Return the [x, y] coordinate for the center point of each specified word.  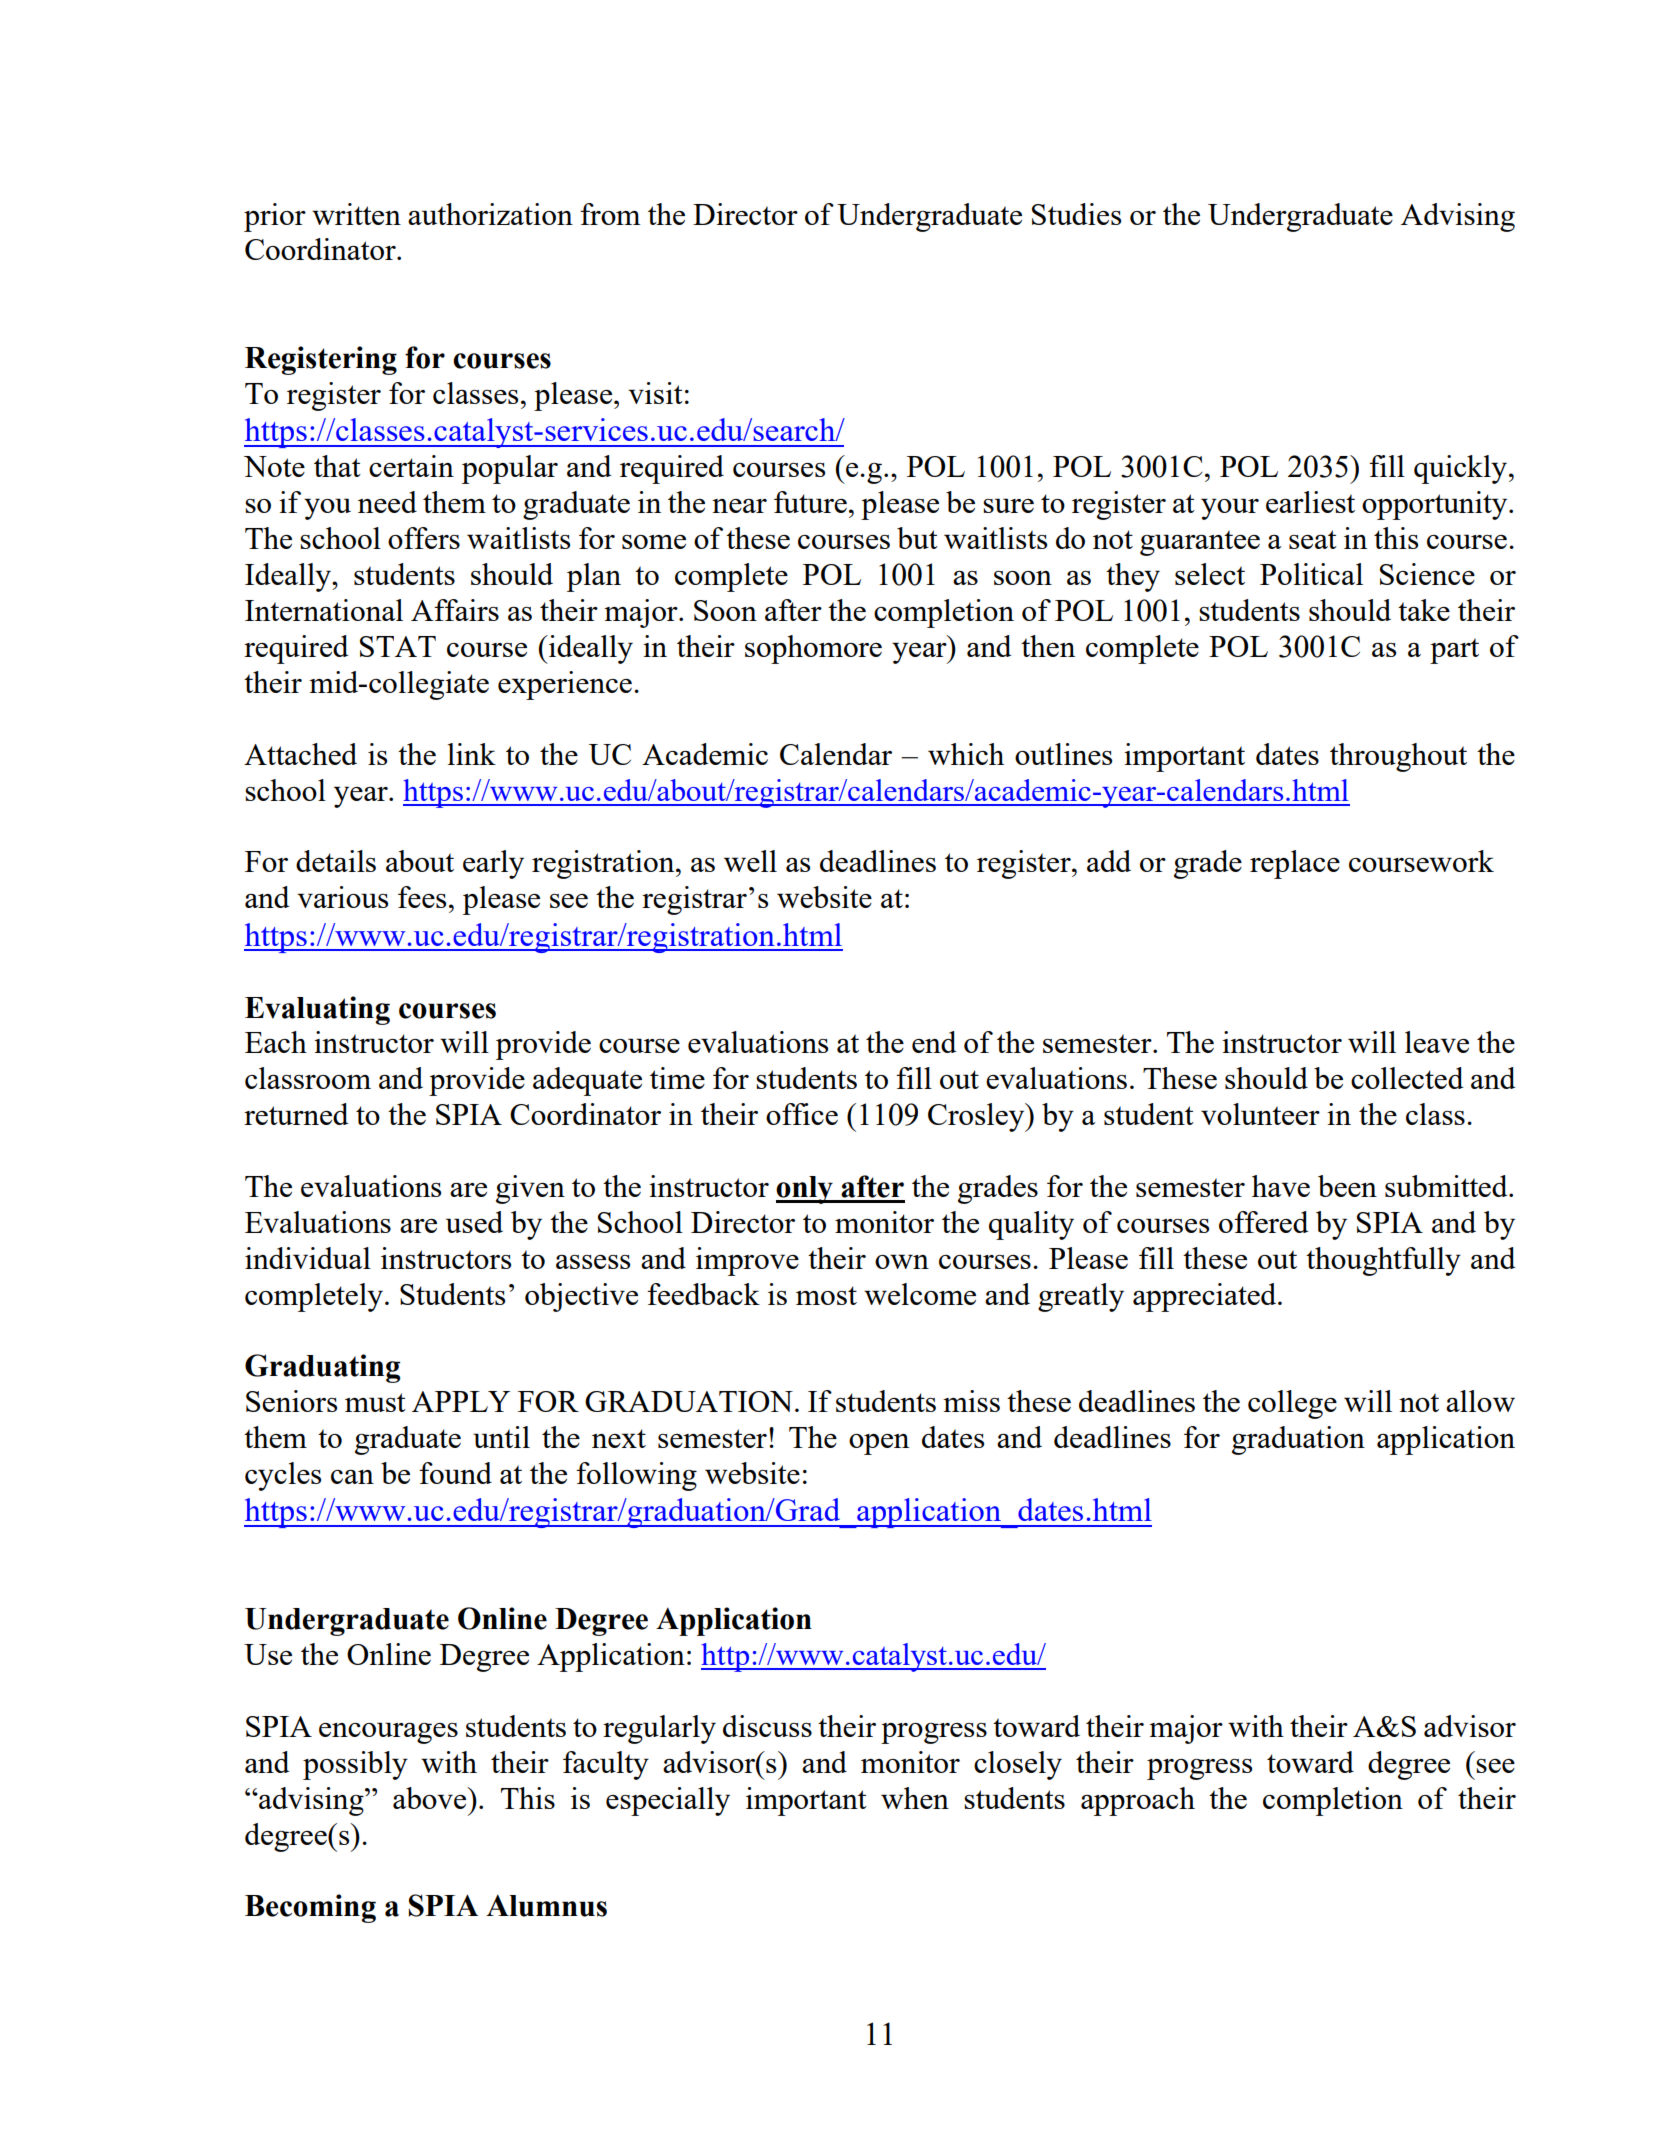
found [455, 1473]
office [802, 1114]
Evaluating [317, 1010]
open [879, 1444]
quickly [1460, 469]
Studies [1076, 214]
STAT [398, 646]
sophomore [813, 649]
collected [1407, 1078]
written [356, 214]
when [915, 1798]
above [431, 1798]
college [1292, 1404]
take [1424, 610]
